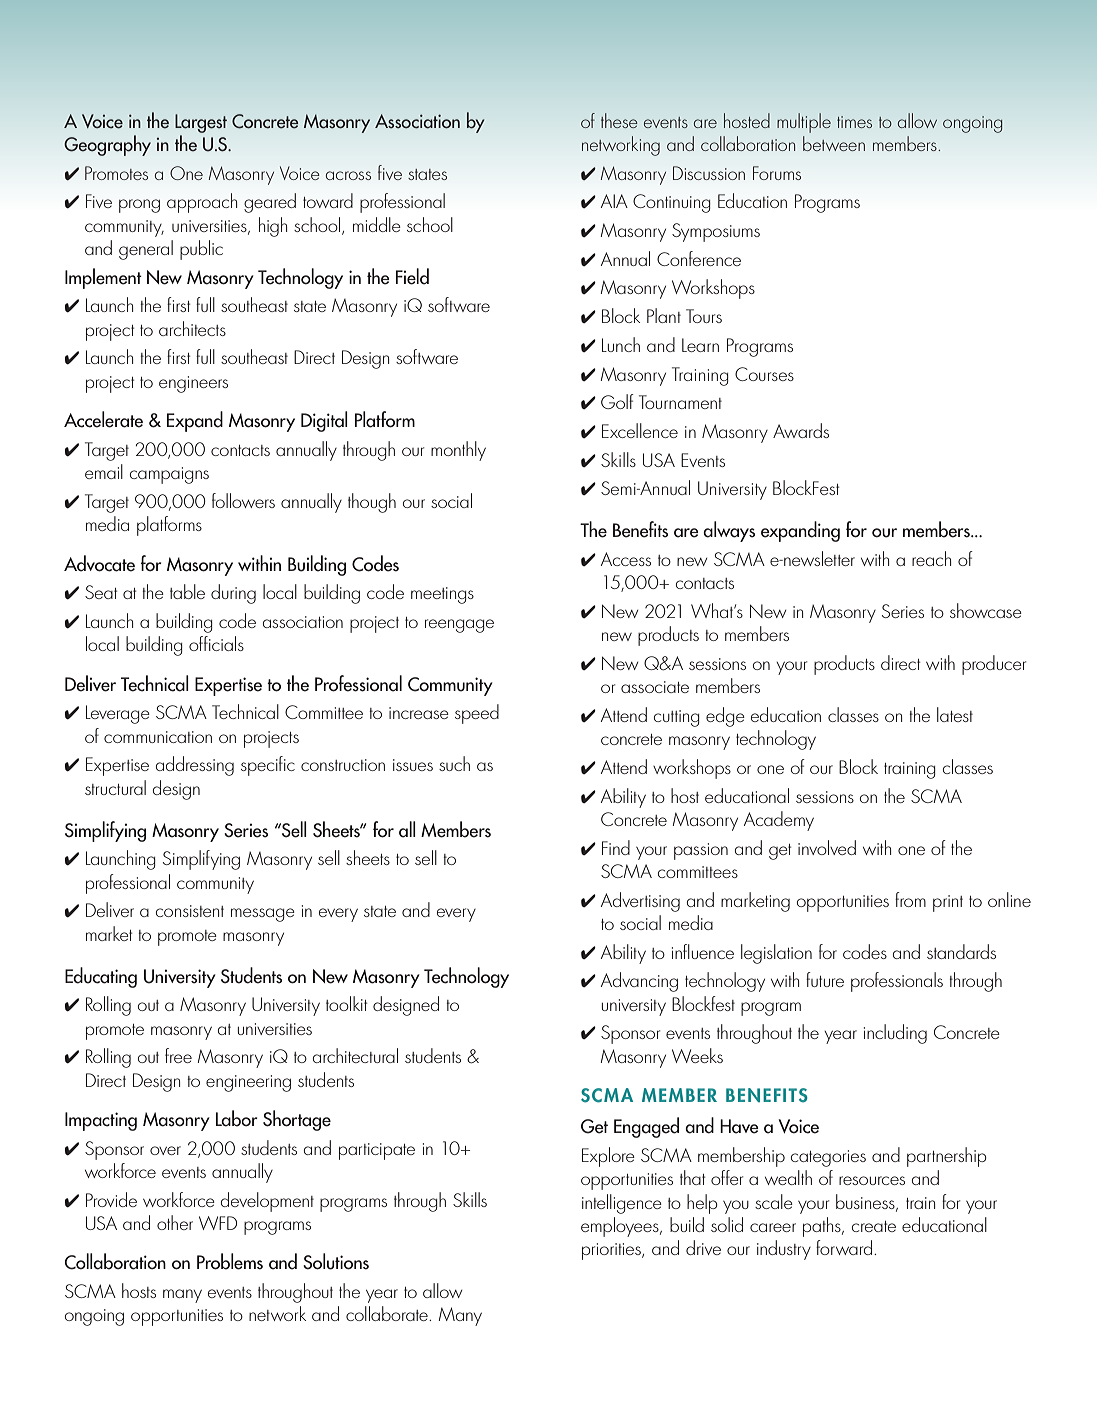  I want to click on involved, so click(827, 847).
